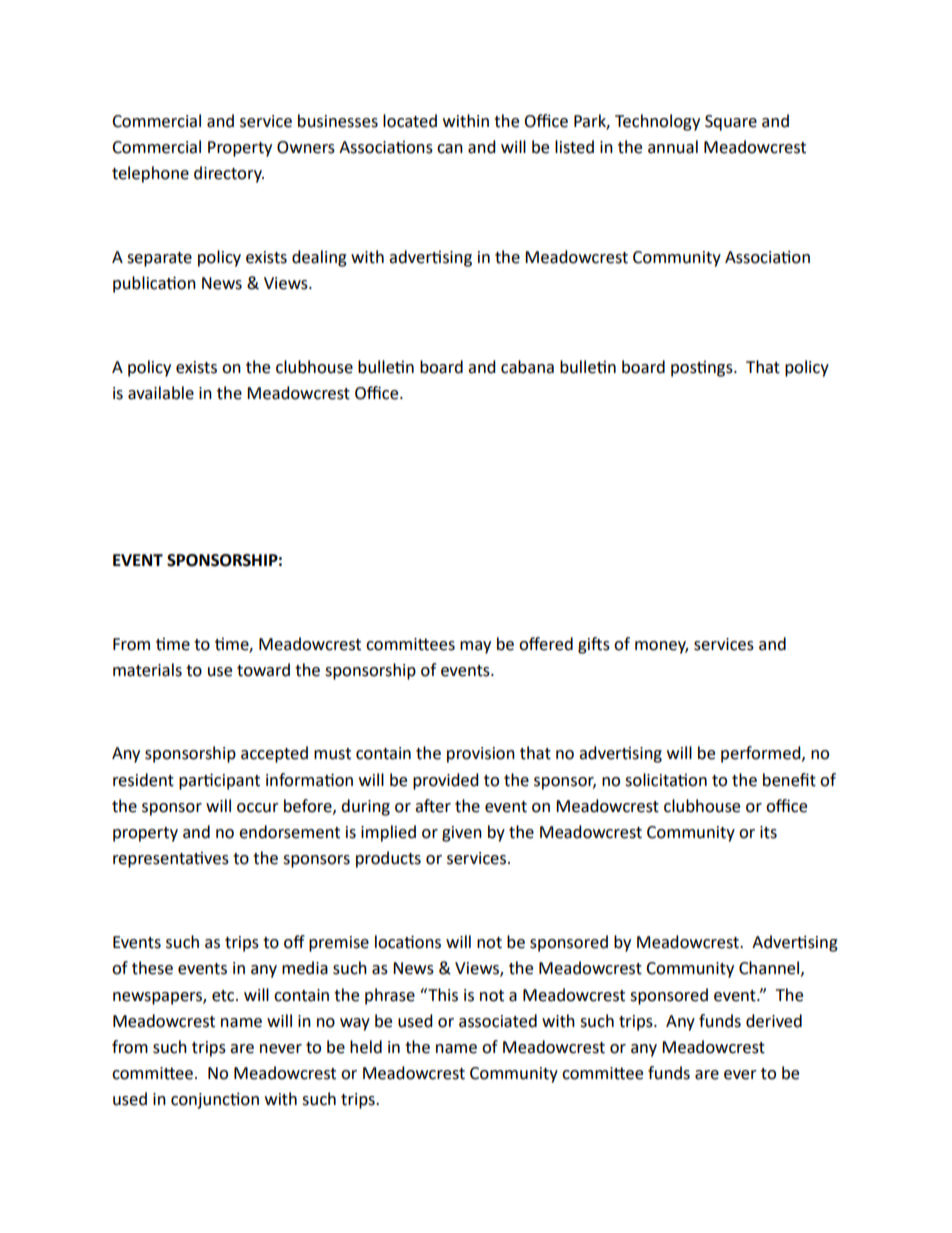 This screenshot has width=952, height=1233. I want to click on its, so click(768, 832).
